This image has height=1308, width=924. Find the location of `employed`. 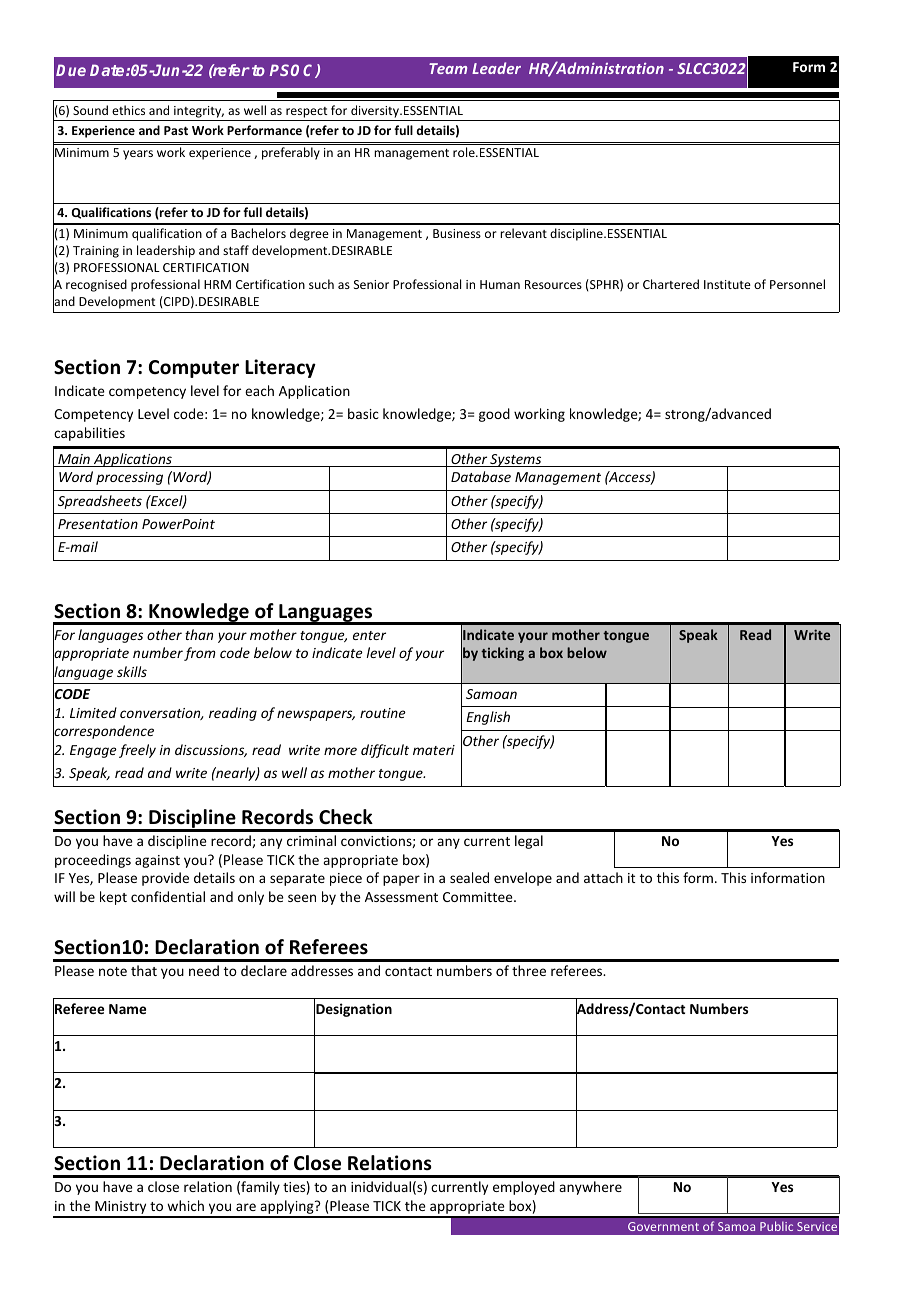

employed is located at coordinates (524, 1188).
